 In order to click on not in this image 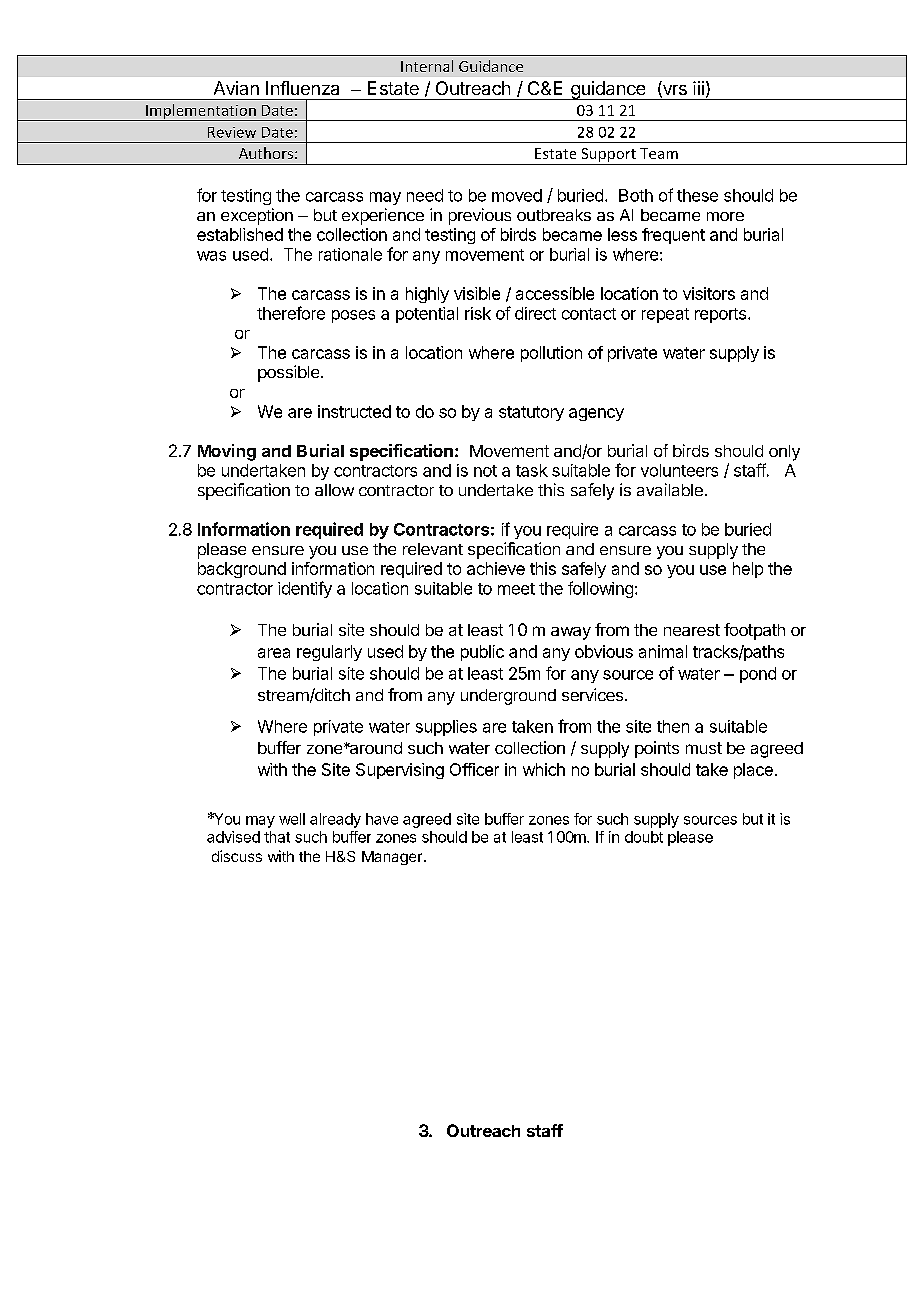, I will do `click(485, 471)`.
